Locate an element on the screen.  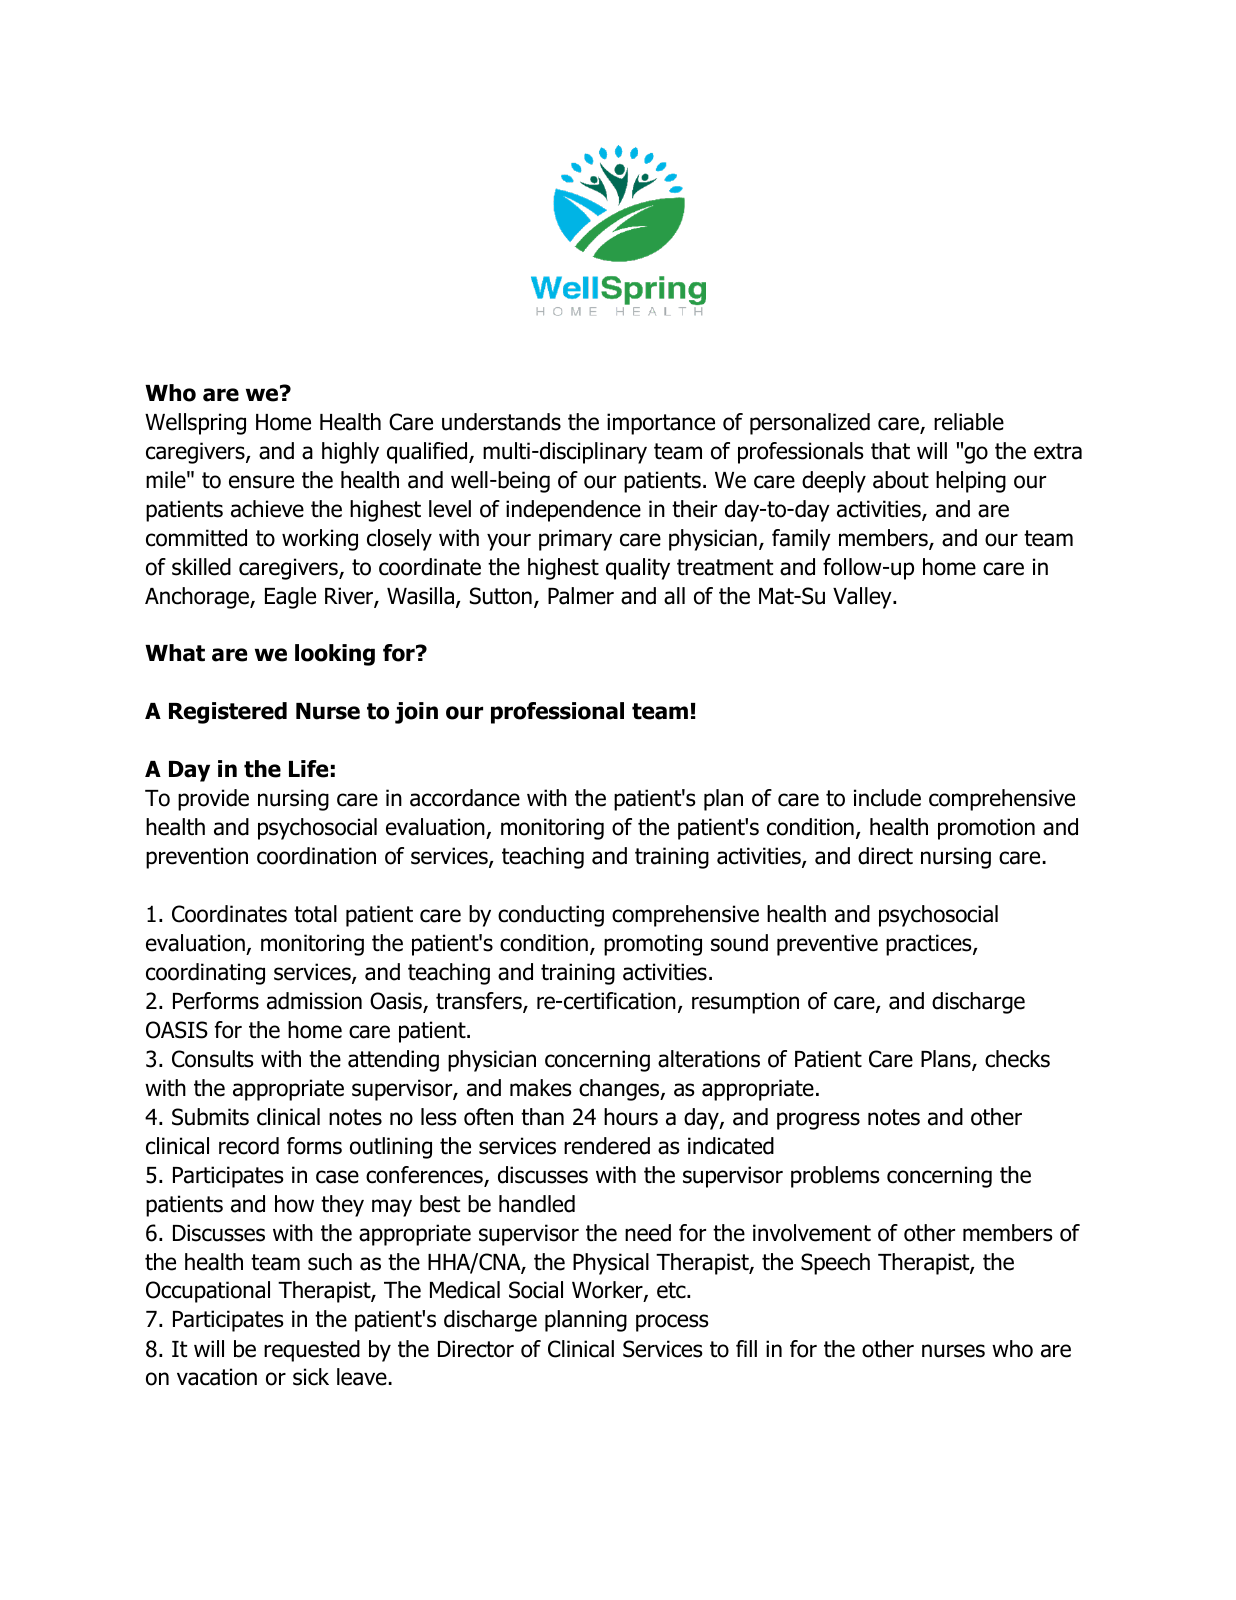
requested is located at coordinates (312, 1351).
